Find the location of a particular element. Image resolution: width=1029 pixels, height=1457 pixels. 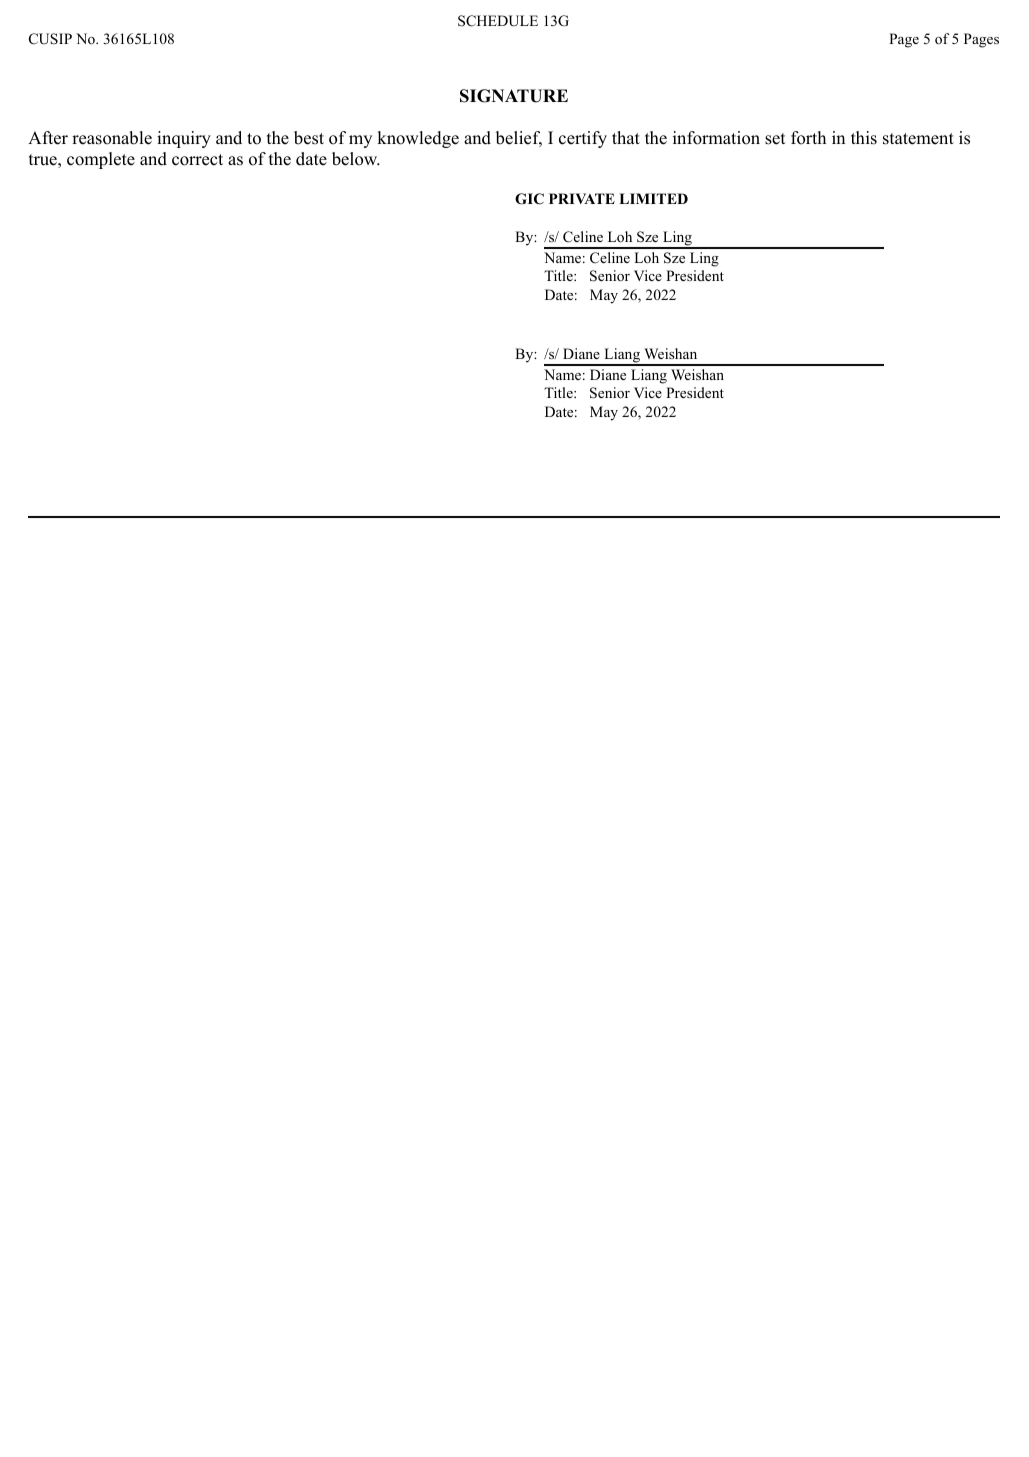

inquiry is located at coordinates (184, 139).
